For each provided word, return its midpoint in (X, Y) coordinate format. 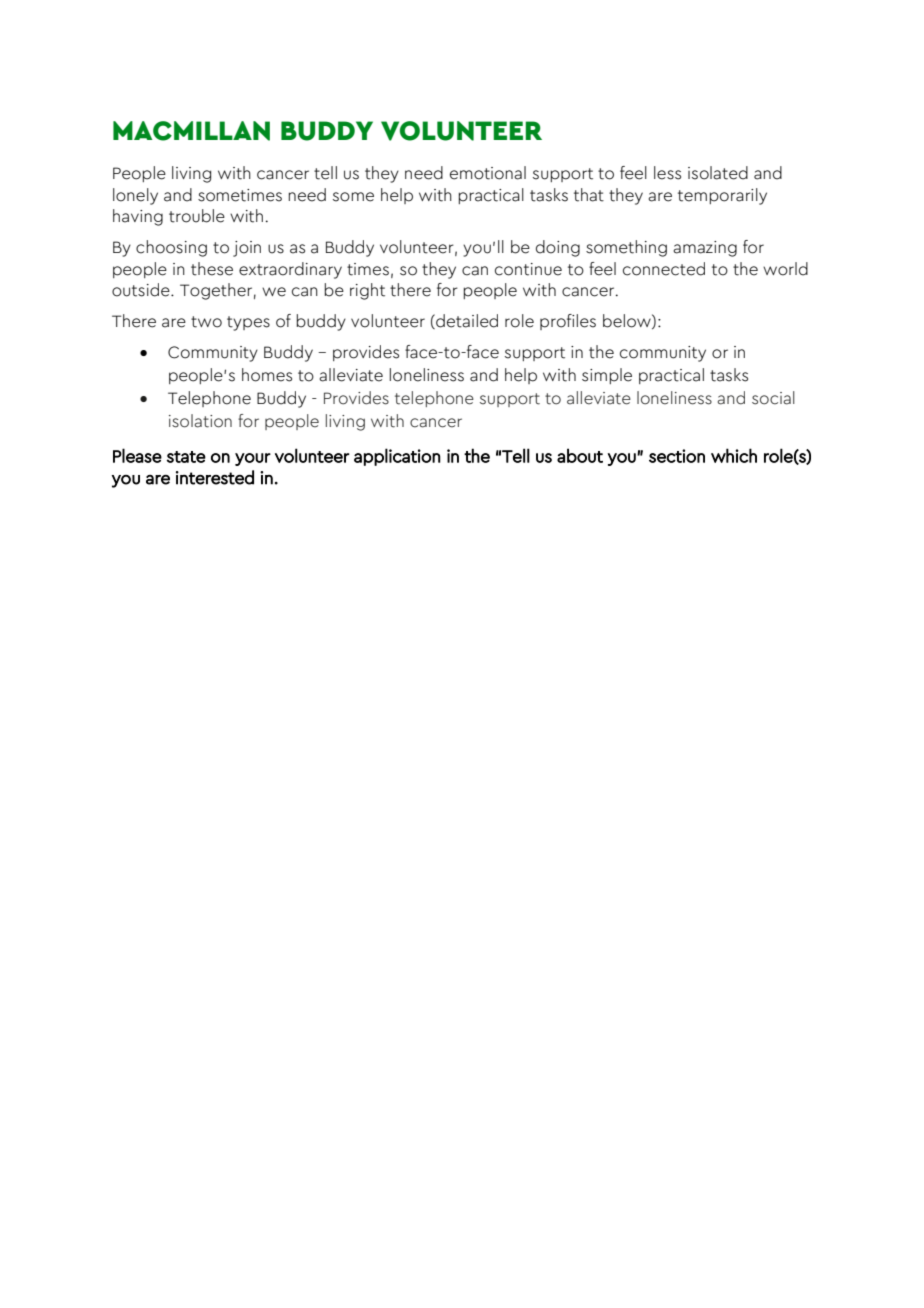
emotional (488, 173)
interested (215, 477)
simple (607, 376)
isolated (718, 173)
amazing (705, 249)
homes (267, 375)
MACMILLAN (191, 131)
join (247, 249)
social (773, 398)
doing (558, 248)
